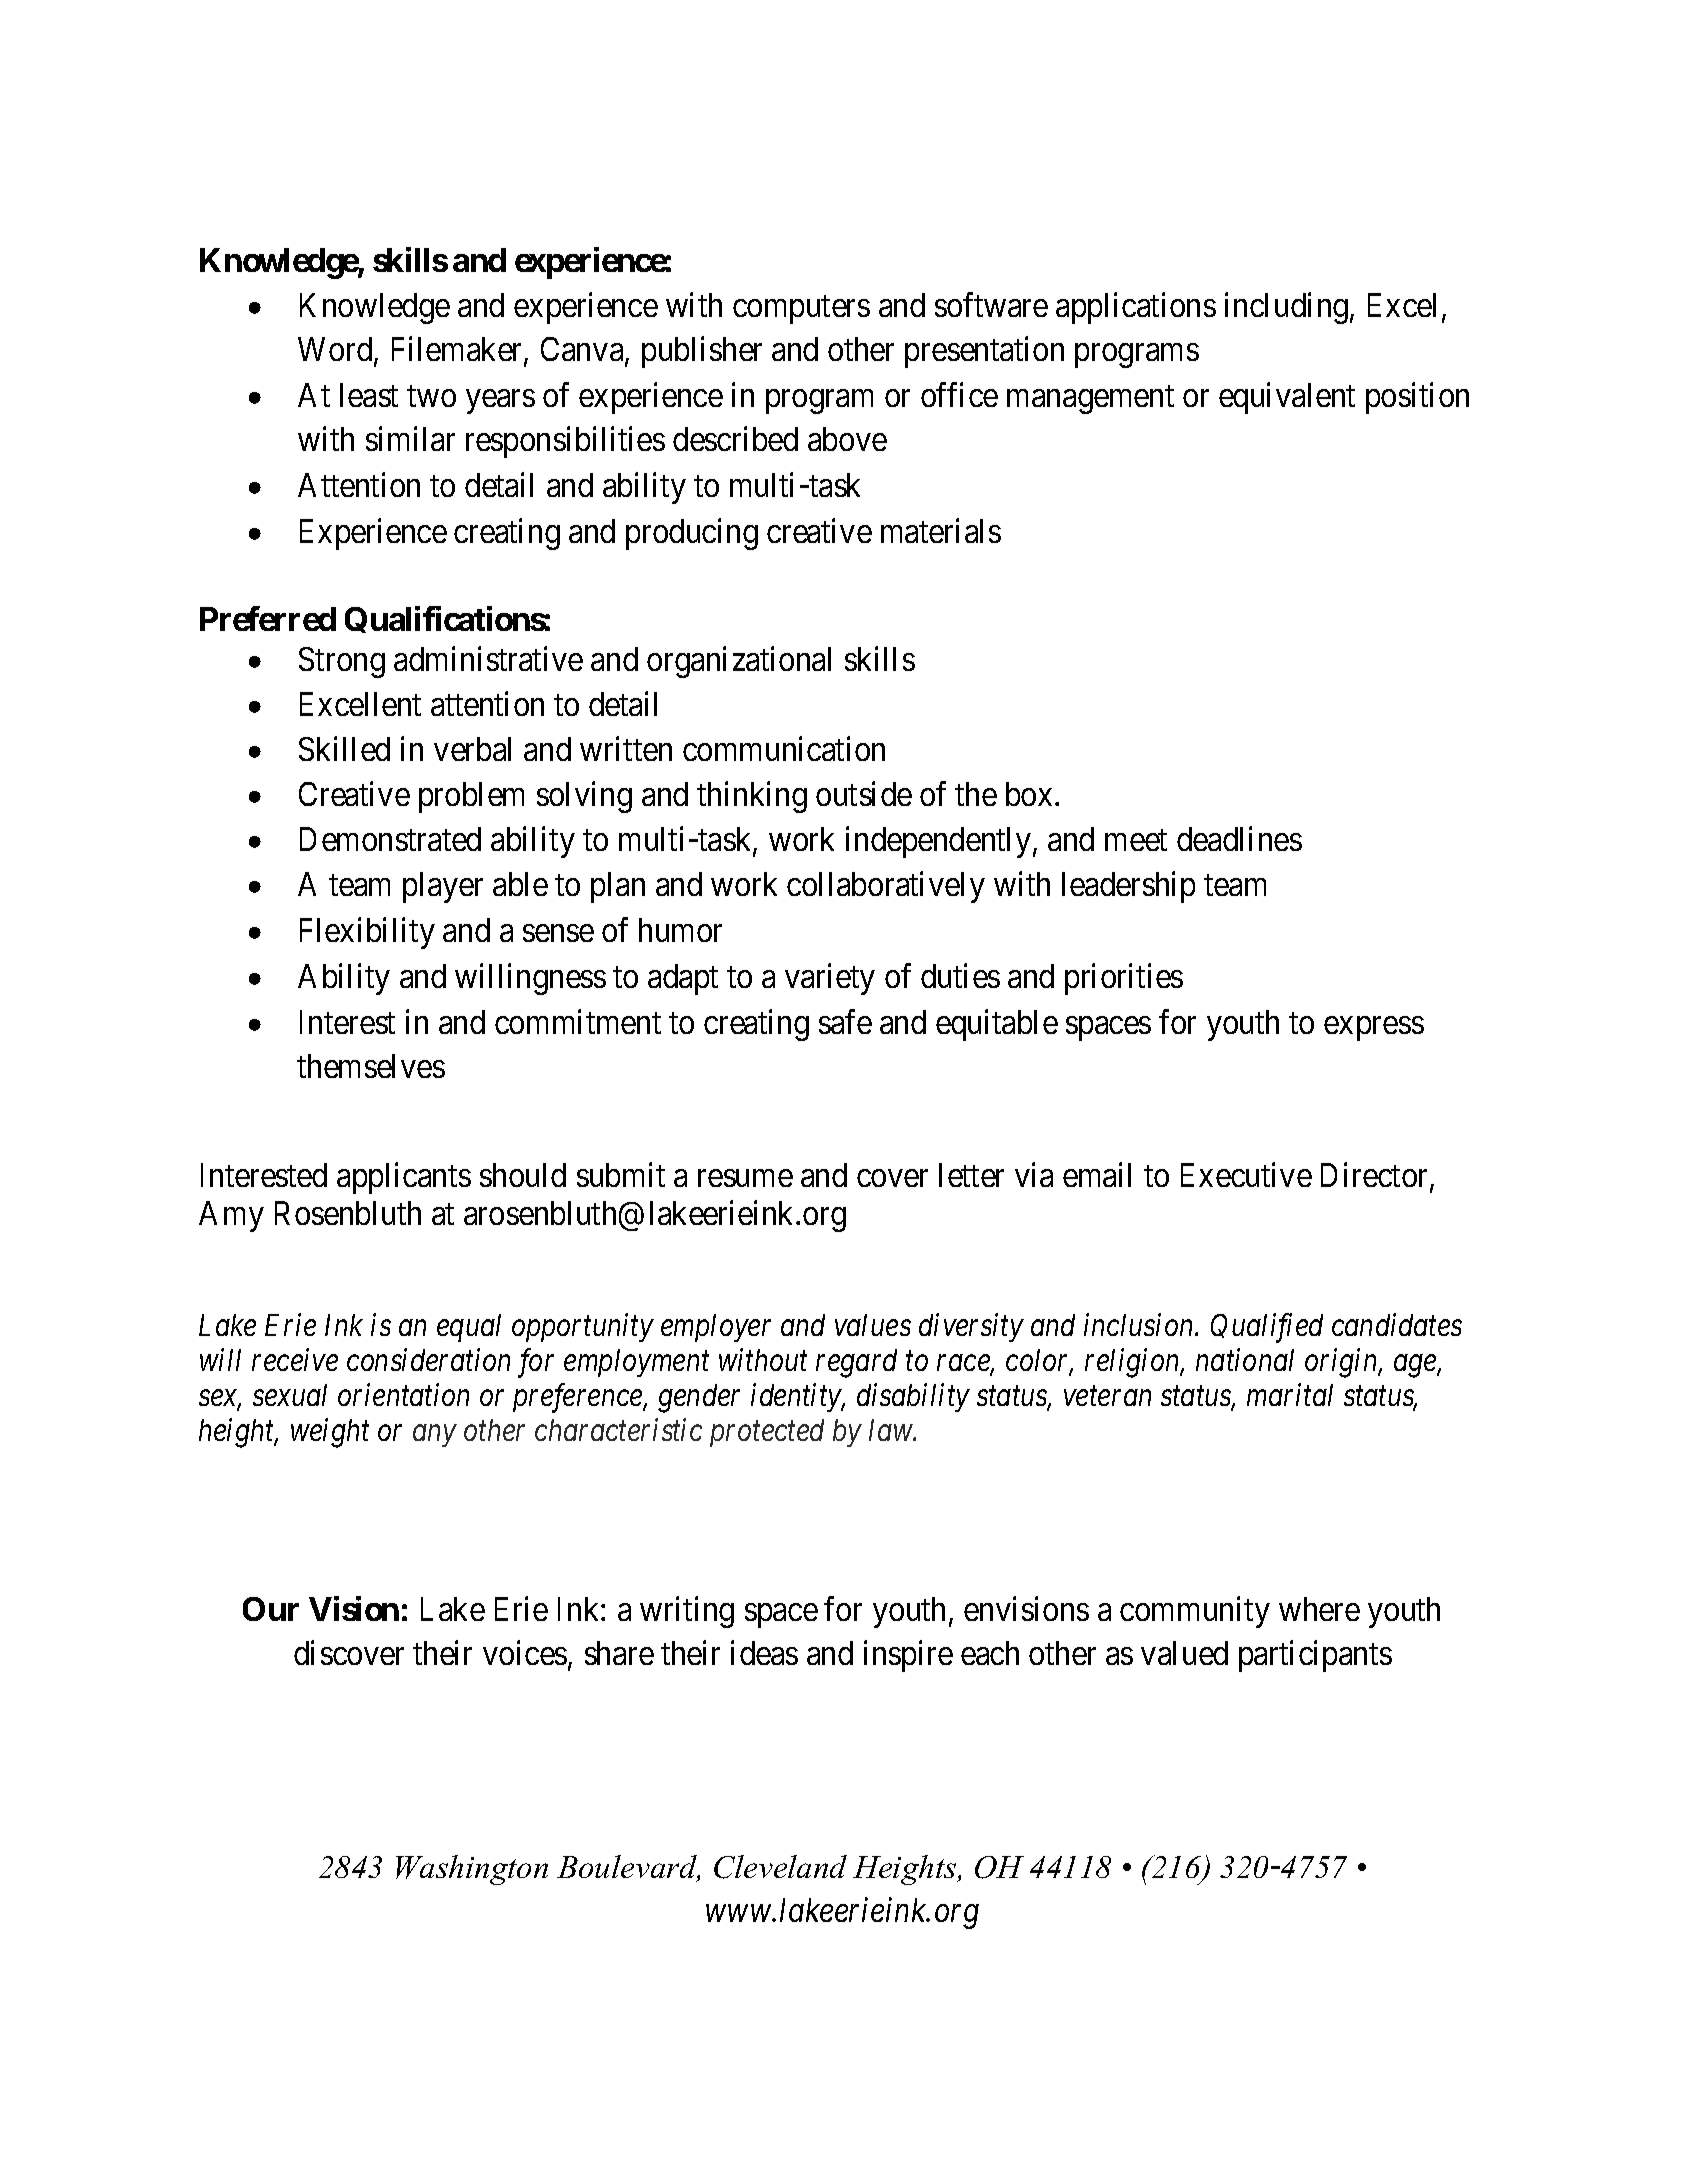 Image resolution: width=1685 pixels, height=2181 pixels. Describe the element at coordinates (1288, 308) in the document. I see `including` at that location.
